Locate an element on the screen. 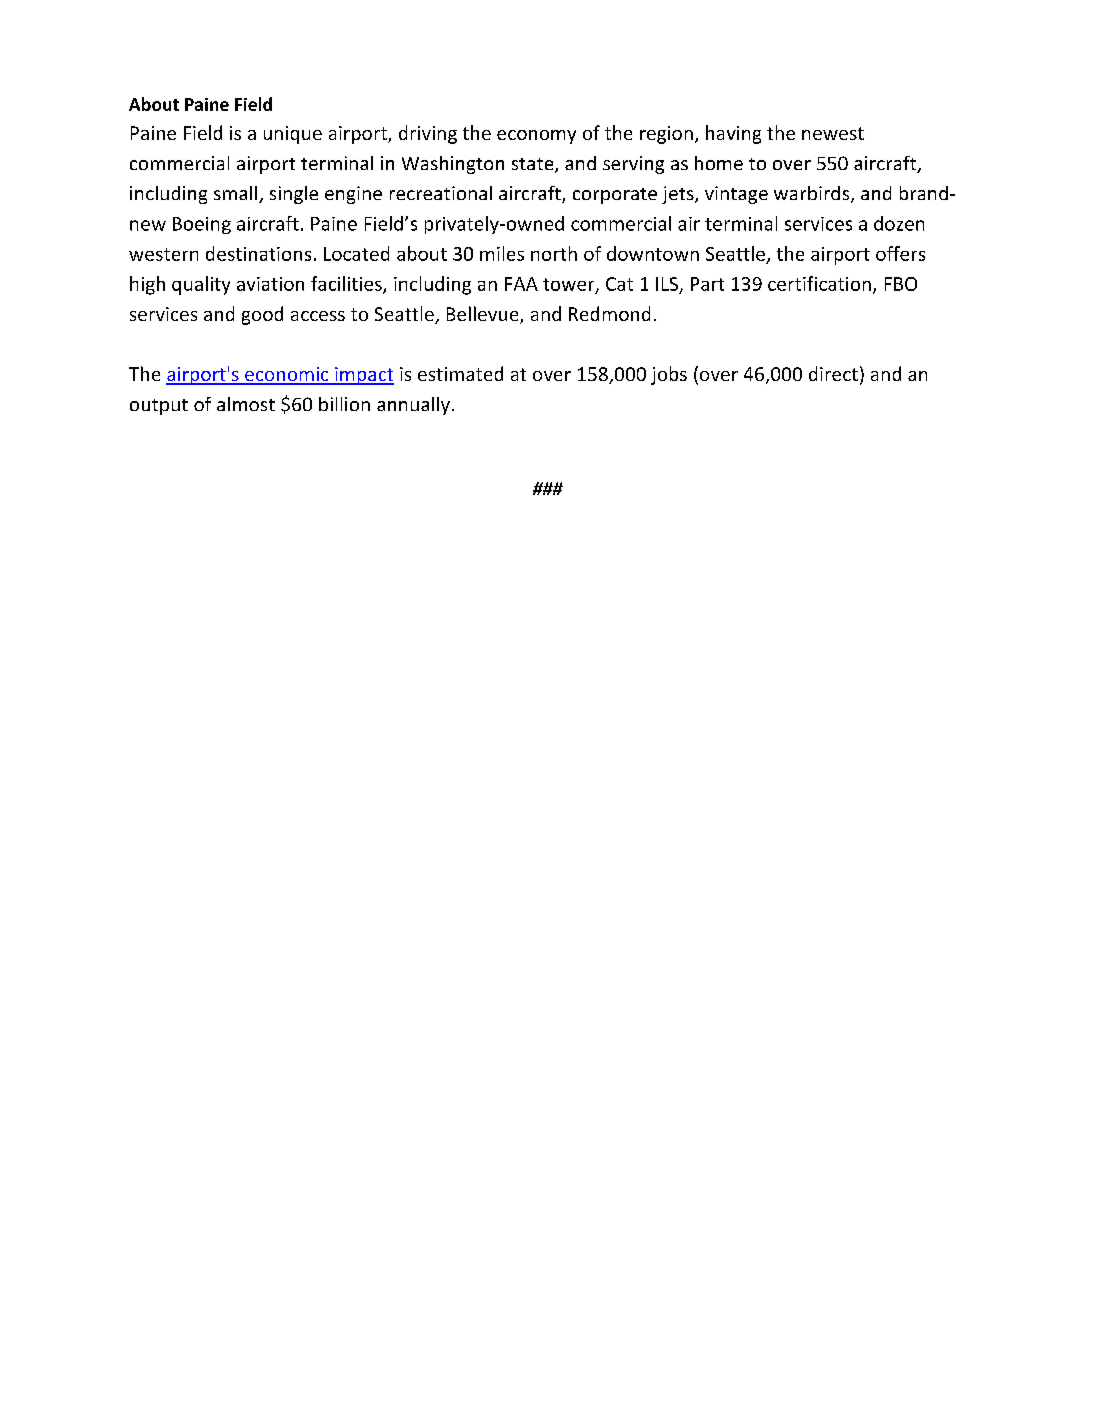 This screenshot has height=1417, width=1095. vintage is located at coordinates (736, 195).
